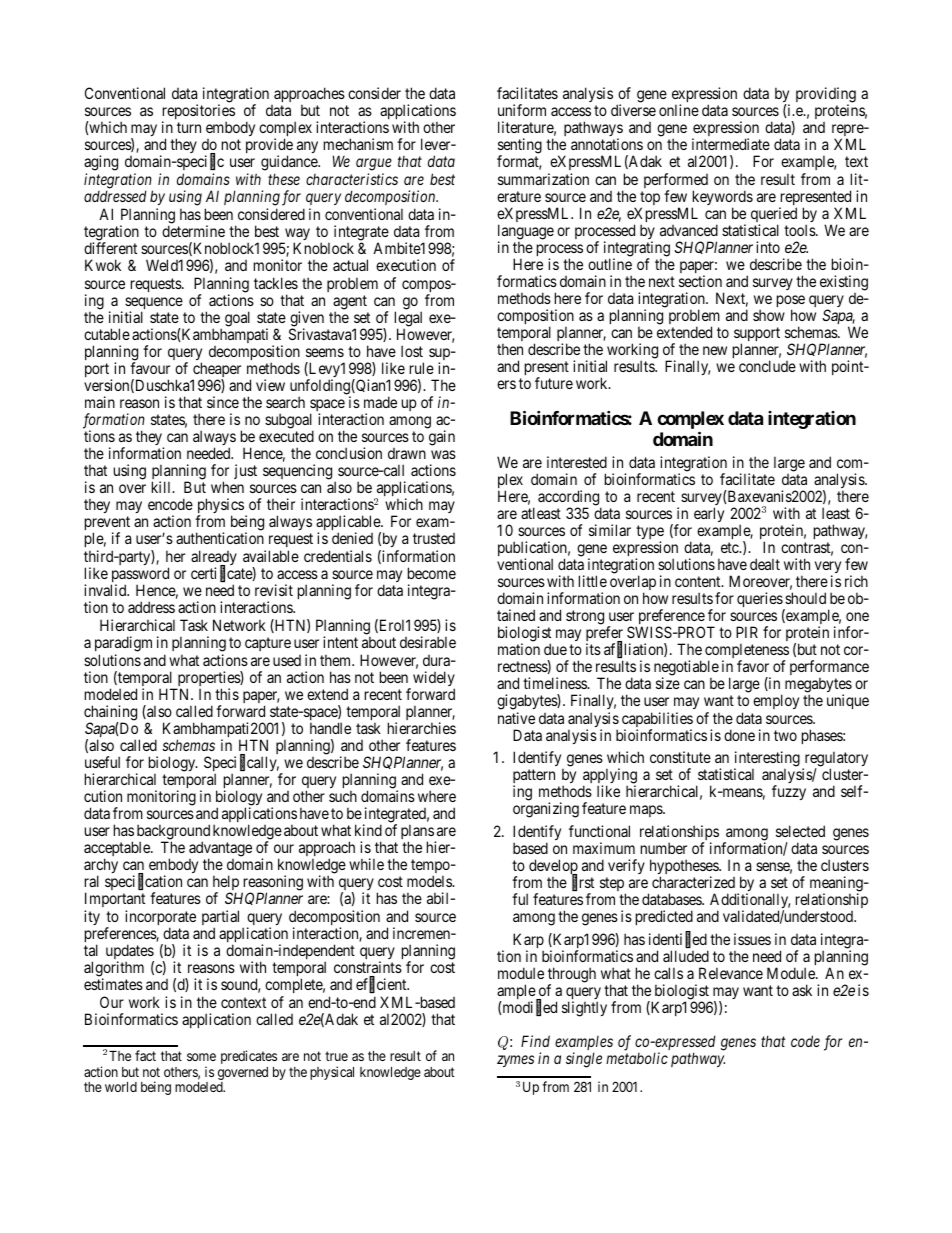 The image size is (952, 1233). What do you see at coordinates (760, 601) in the screenshot?
I see `queries` at bounding box center [760, 601].
